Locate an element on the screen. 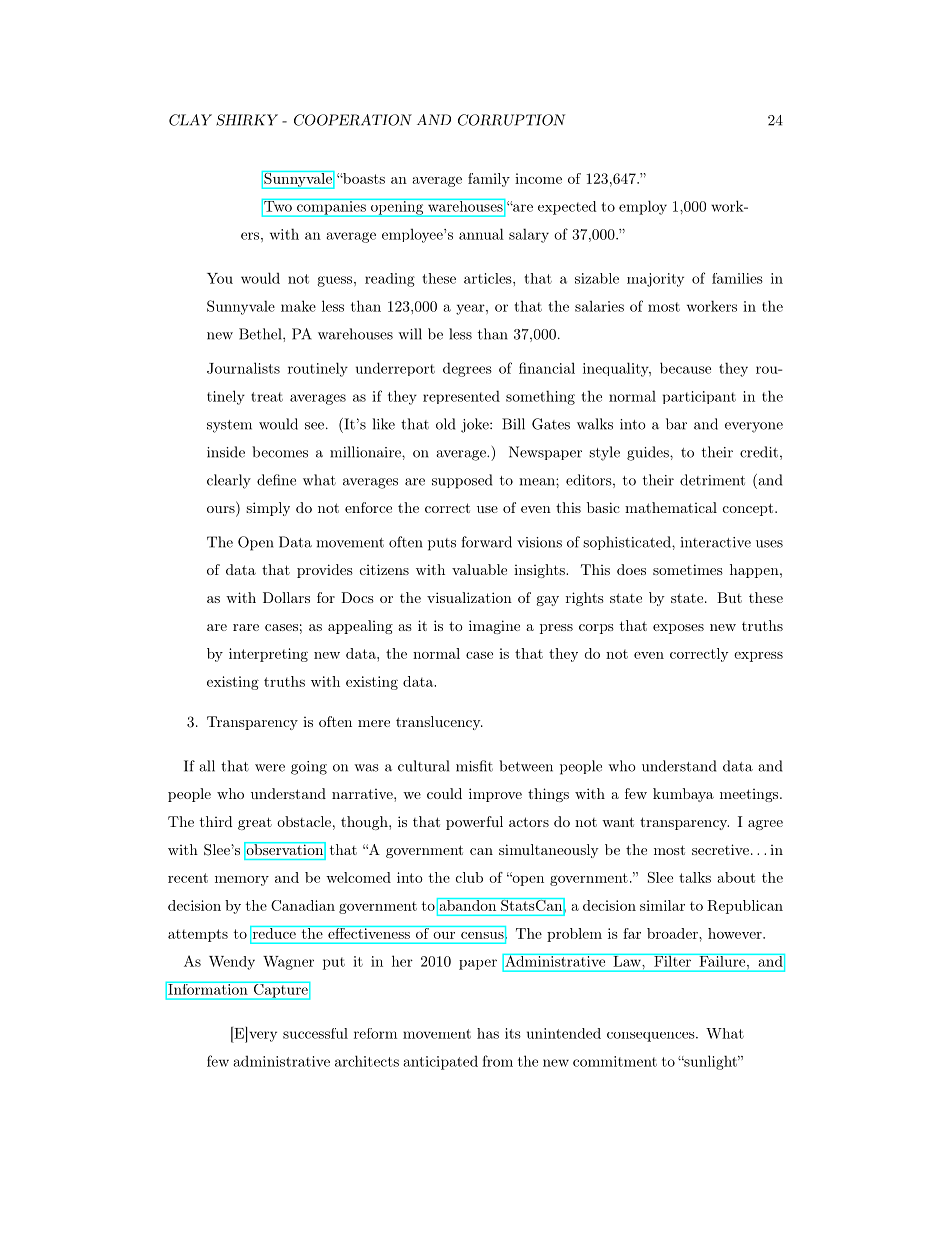 The image size is (952, 1233). successful is located at coordinates (315, 1033).
